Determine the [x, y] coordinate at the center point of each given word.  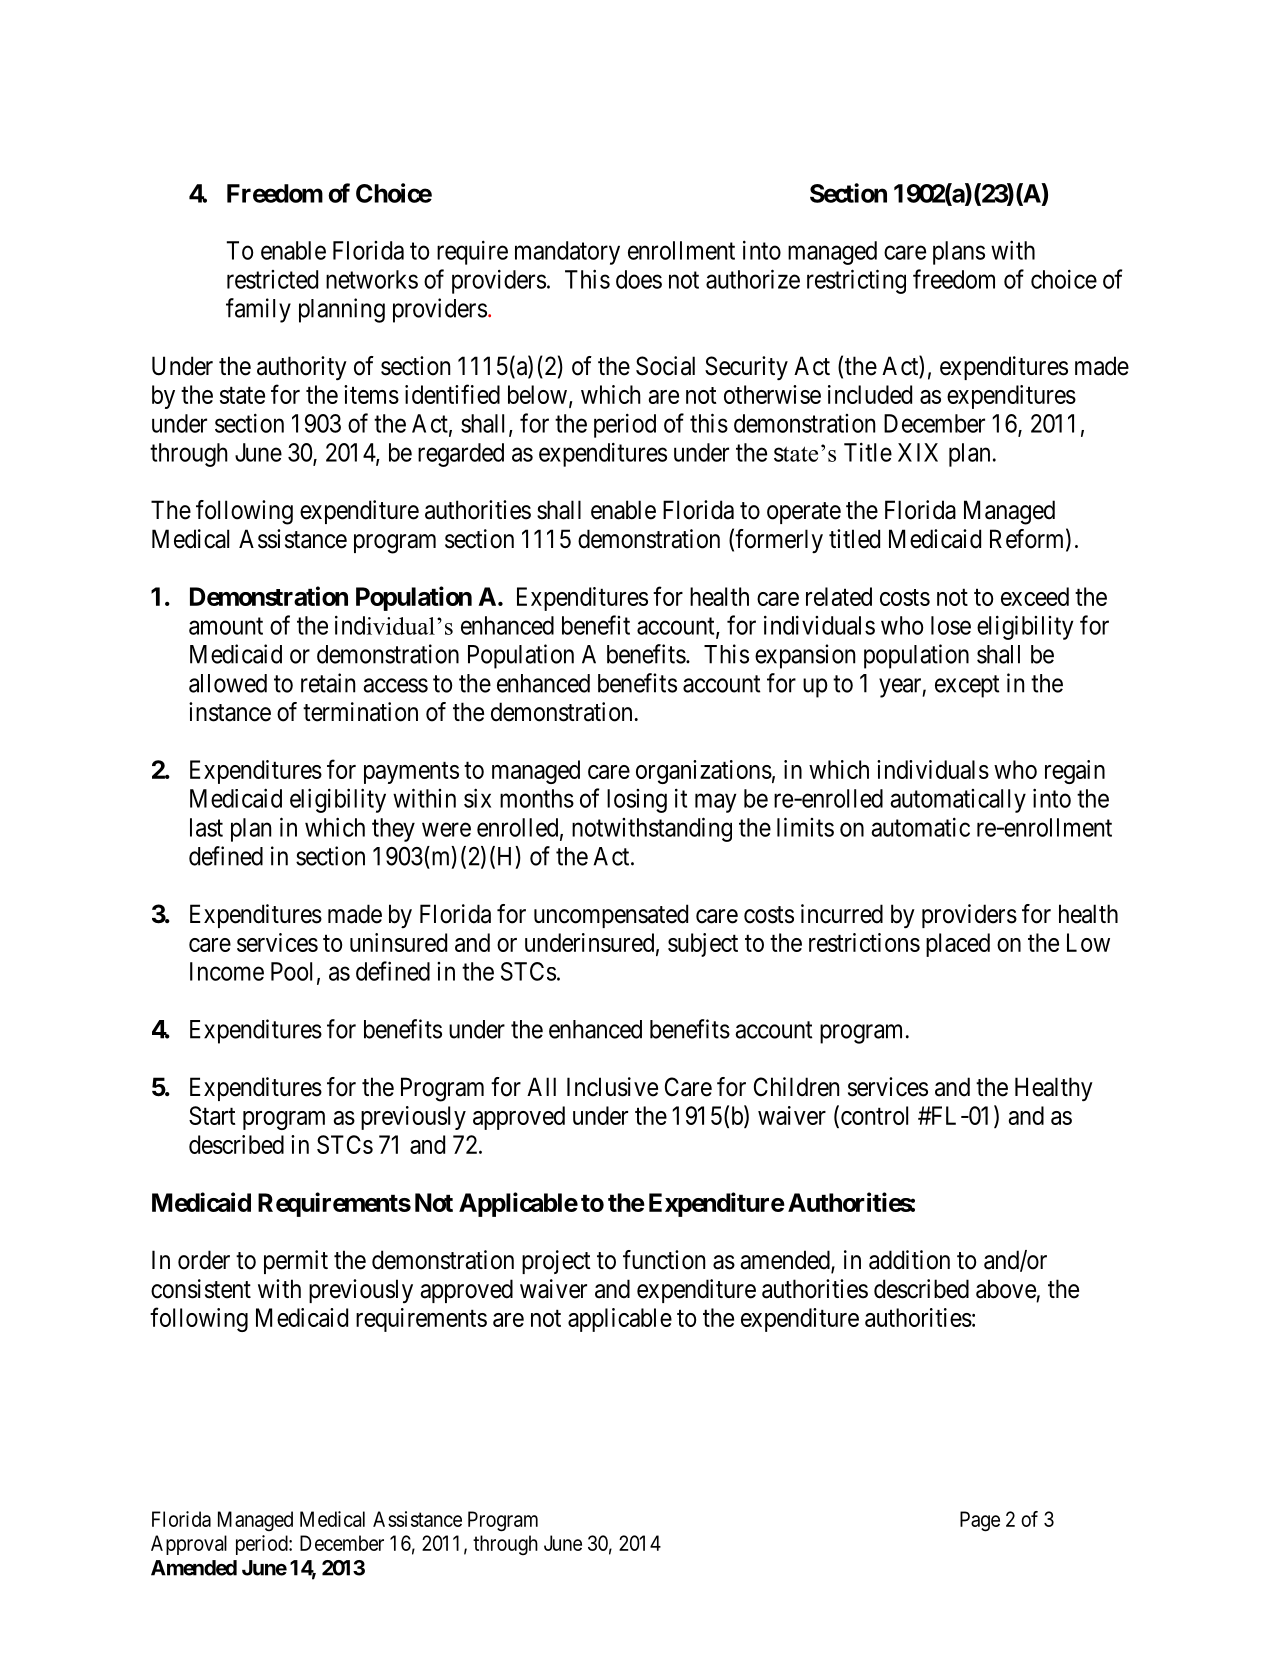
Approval [189, 1545]
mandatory [567, 253]
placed [958, 945]
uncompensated [611, 916]
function [664, 1260]
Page [980, 1521]
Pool [291, 971]
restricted [272, 279]
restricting [856, 281]
